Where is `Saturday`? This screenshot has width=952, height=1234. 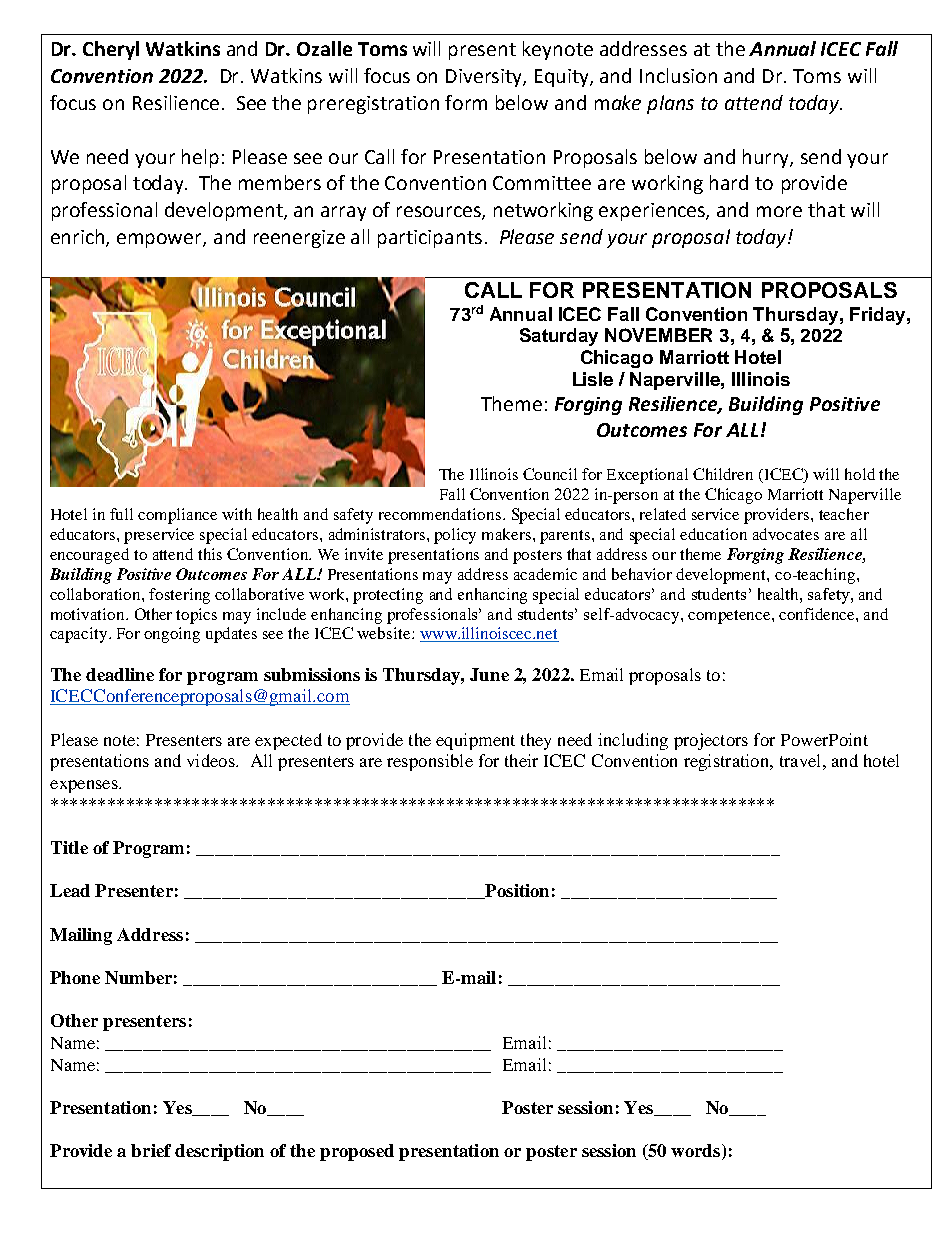 Saturday is located at coordinates (559, 337).
